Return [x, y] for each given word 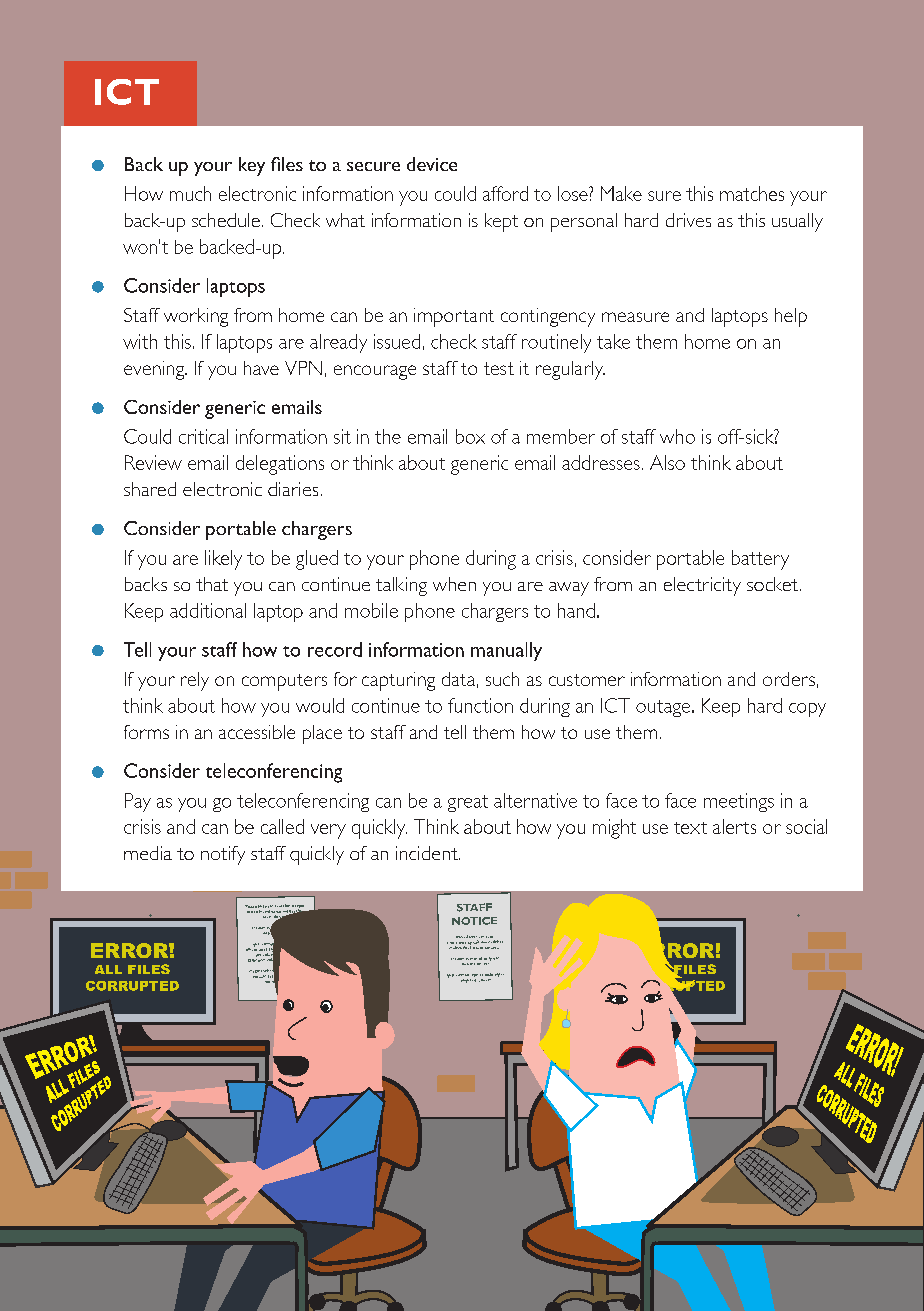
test [499, 368]
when [454, 584]
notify [223, 855]
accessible [257, 732]
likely [223, 560]
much [190, 193]
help [791, 317]
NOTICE [474, 921]
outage [664, 708]
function [480, 705]
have [261, 368]
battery [760, 560]
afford [505, 193]
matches [752, 193]
